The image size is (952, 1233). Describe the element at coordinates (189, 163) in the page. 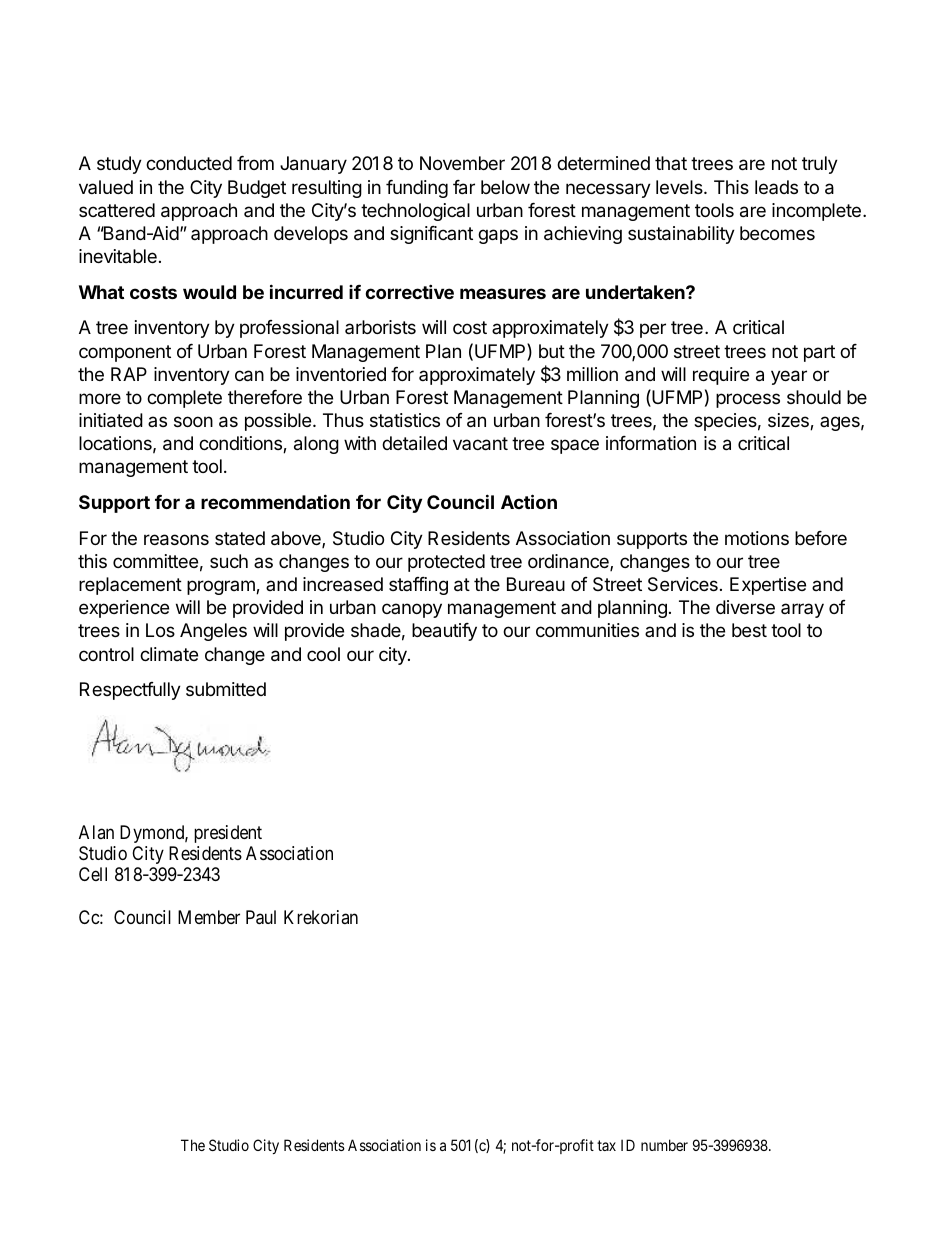

I see `conducted` at that location.
